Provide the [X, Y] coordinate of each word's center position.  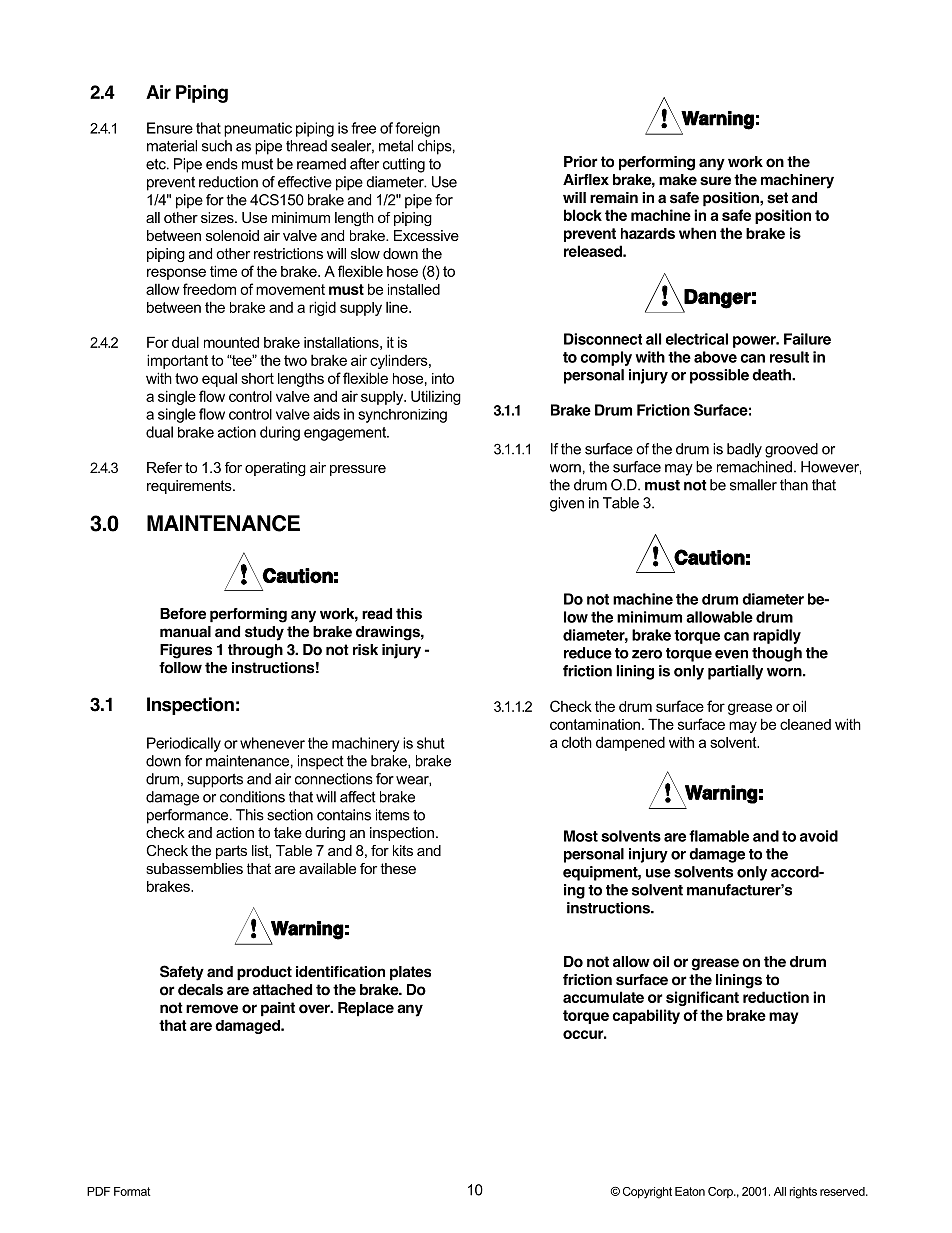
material [172, 146]
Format [132, 1191]
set [777, 198]
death [772, 375]
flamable [719, 836]
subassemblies [194, 868]
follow [180, 668]
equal [219, 380]
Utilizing [436, 397]
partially [735, 672]
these [398, 868]
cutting [404, 165]
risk [365, 650]
